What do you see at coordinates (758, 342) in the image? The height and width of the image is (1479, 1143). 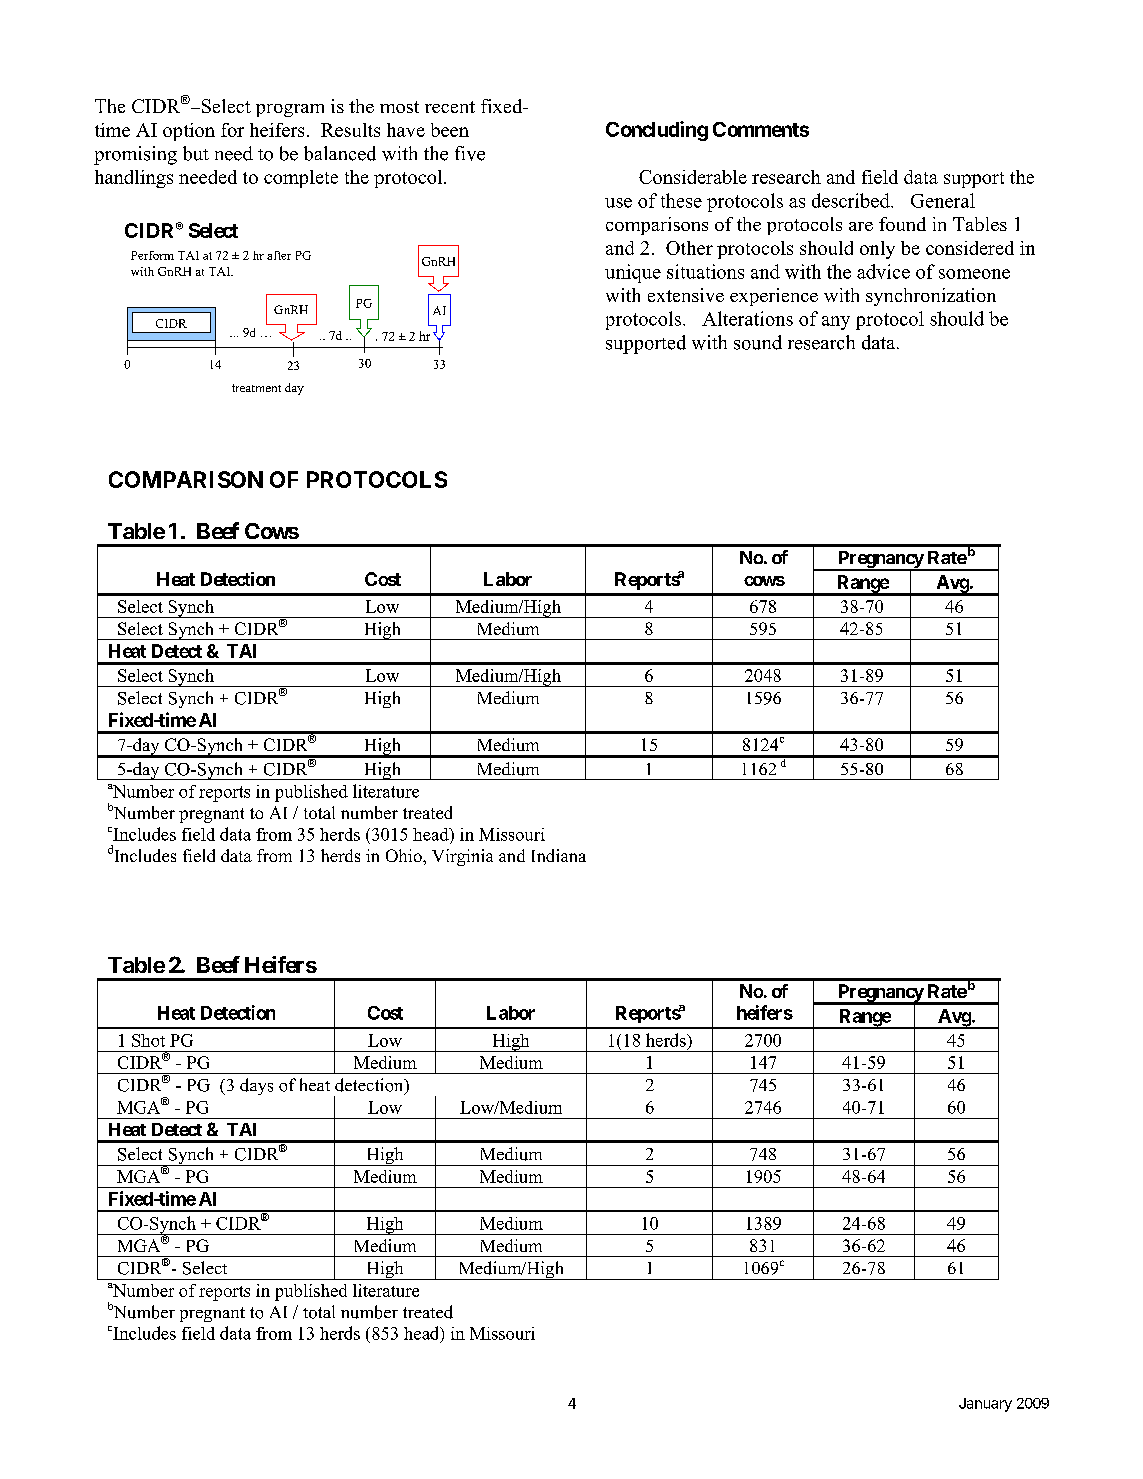 I see `sound` at bounding box center [758, 342].
